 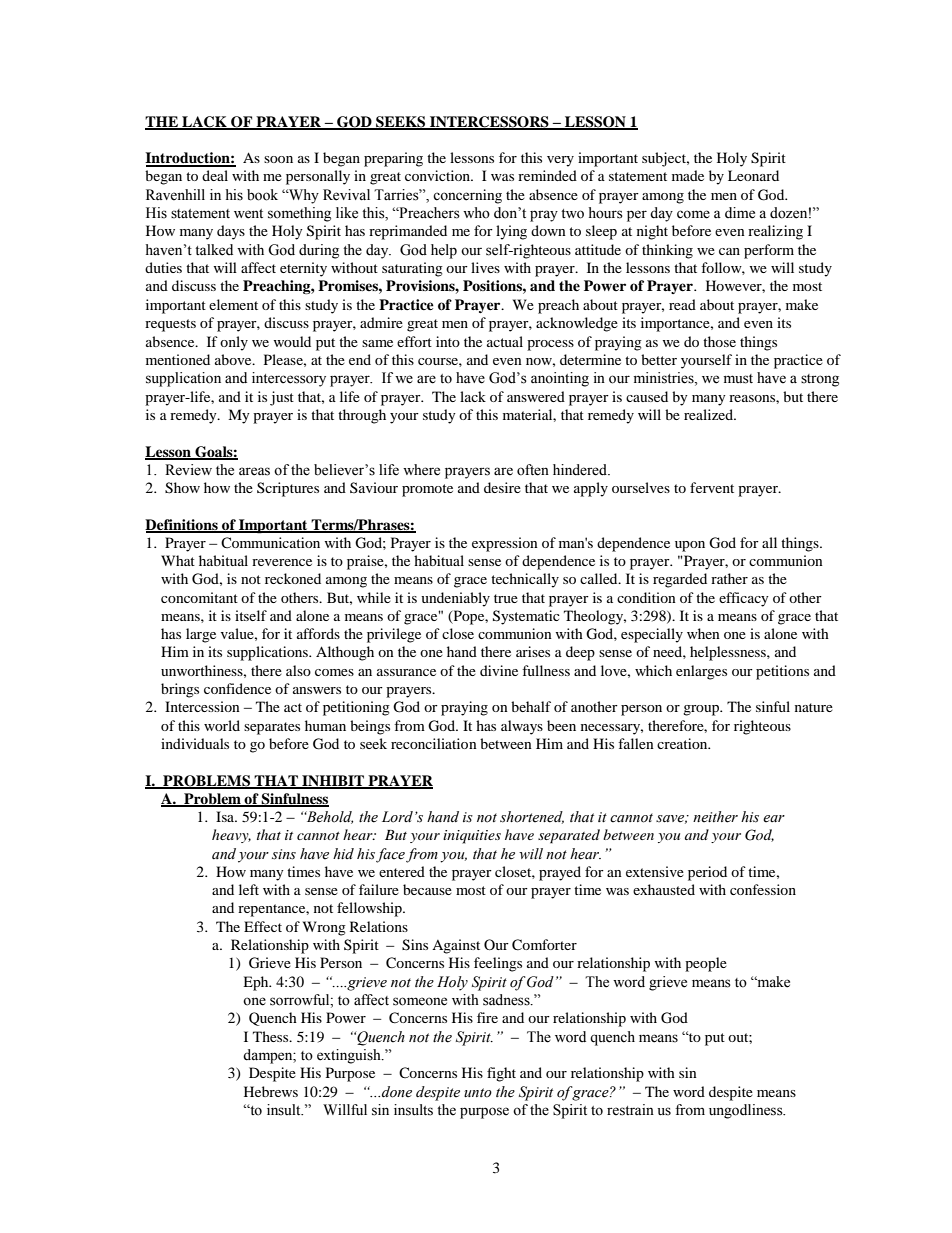 What do you see at coordinates (271, 1091) in the document?
I see `Hebrews` at bounding box center [271, 1091].
